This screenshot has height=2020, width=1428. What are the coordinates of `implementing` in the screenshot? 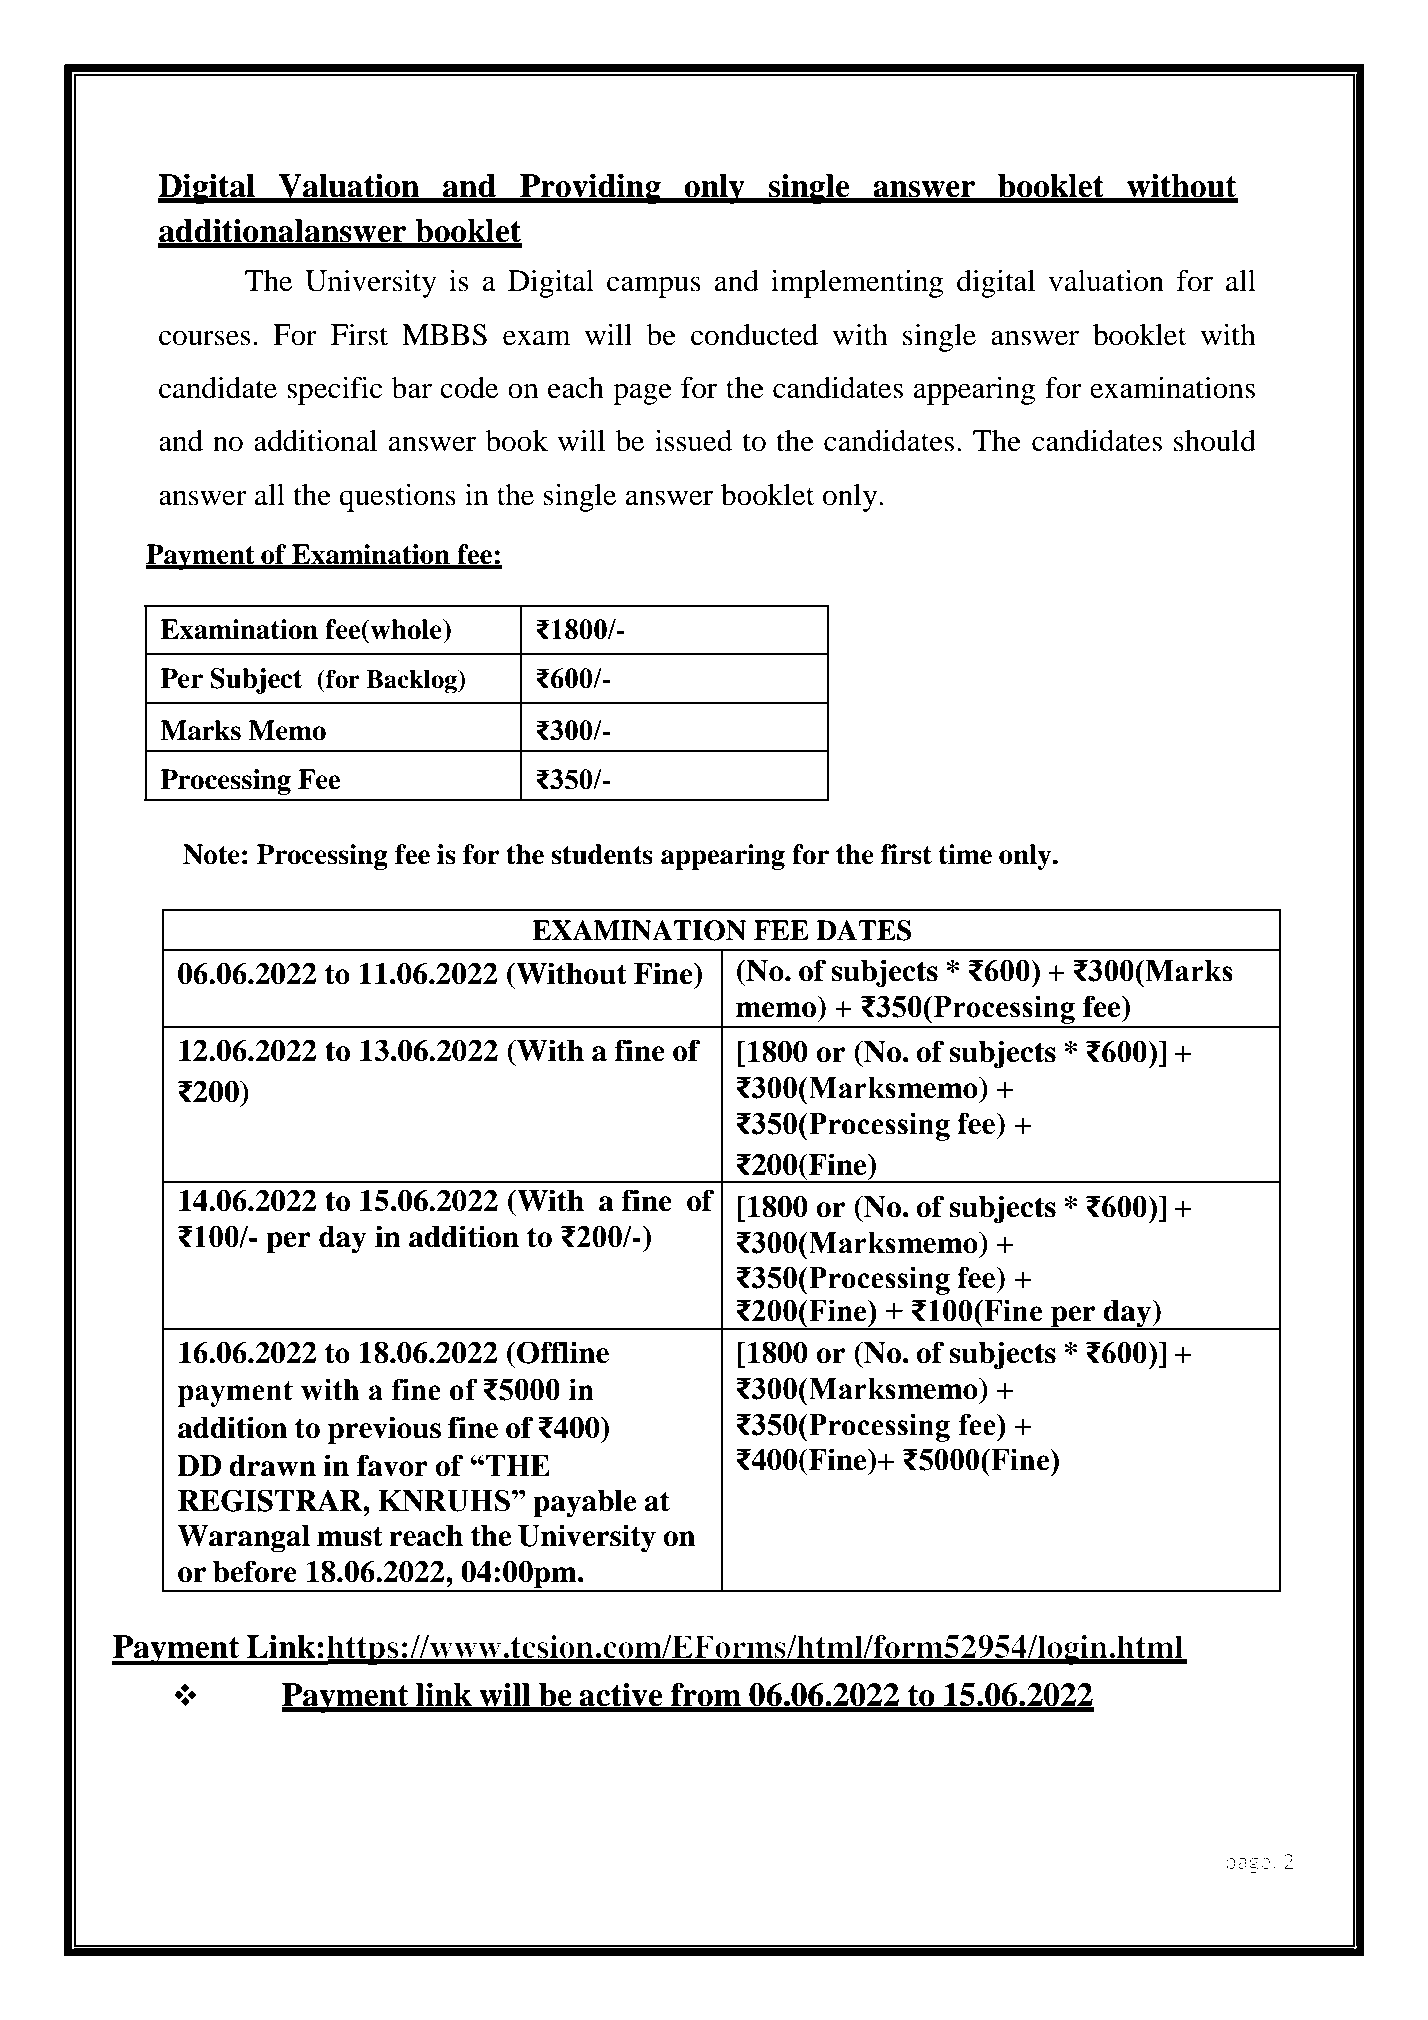 It's located at (857, 284).
